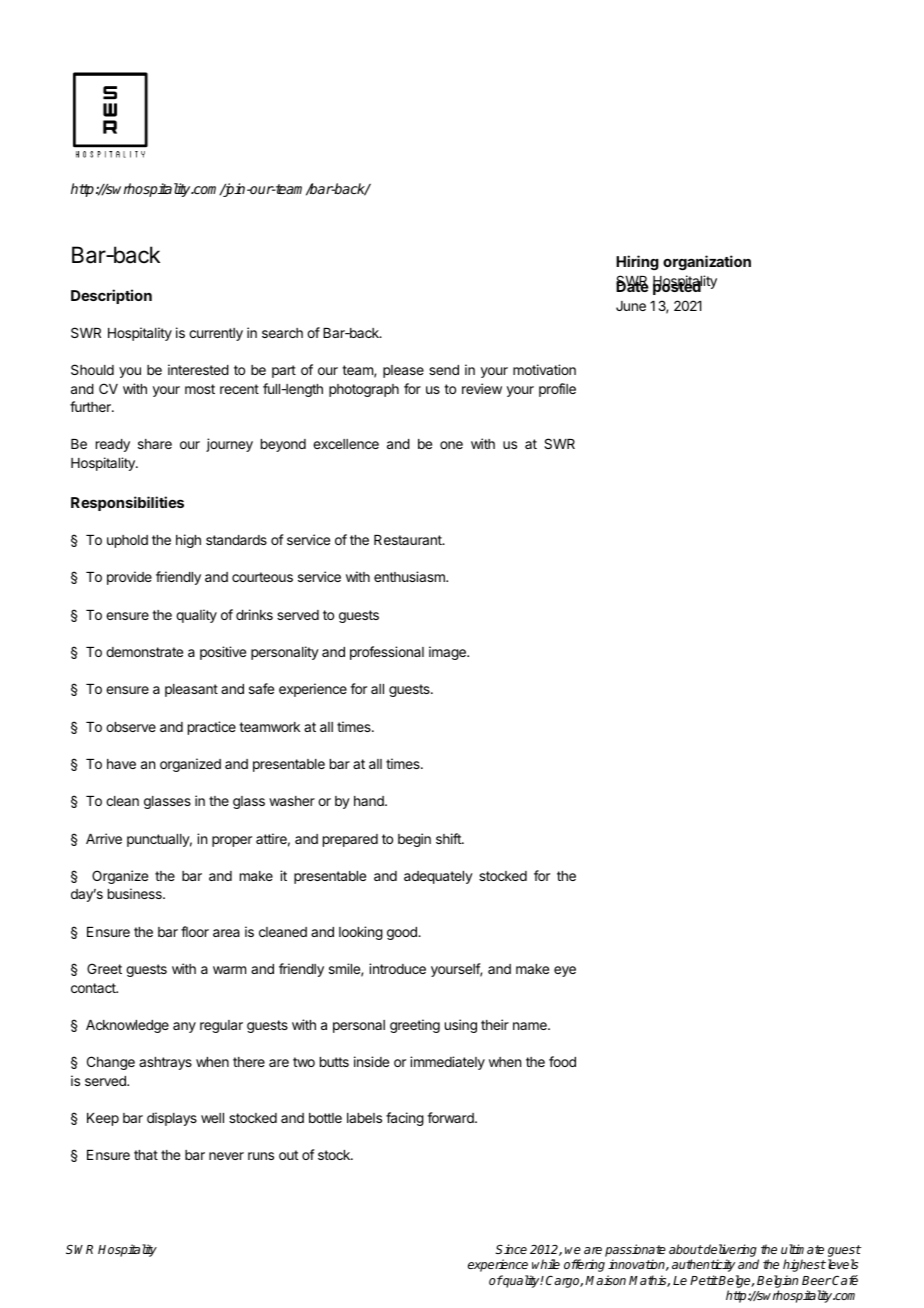  Describe the element at coordinates (449, 838) in the page. I see `shift` at that location.
